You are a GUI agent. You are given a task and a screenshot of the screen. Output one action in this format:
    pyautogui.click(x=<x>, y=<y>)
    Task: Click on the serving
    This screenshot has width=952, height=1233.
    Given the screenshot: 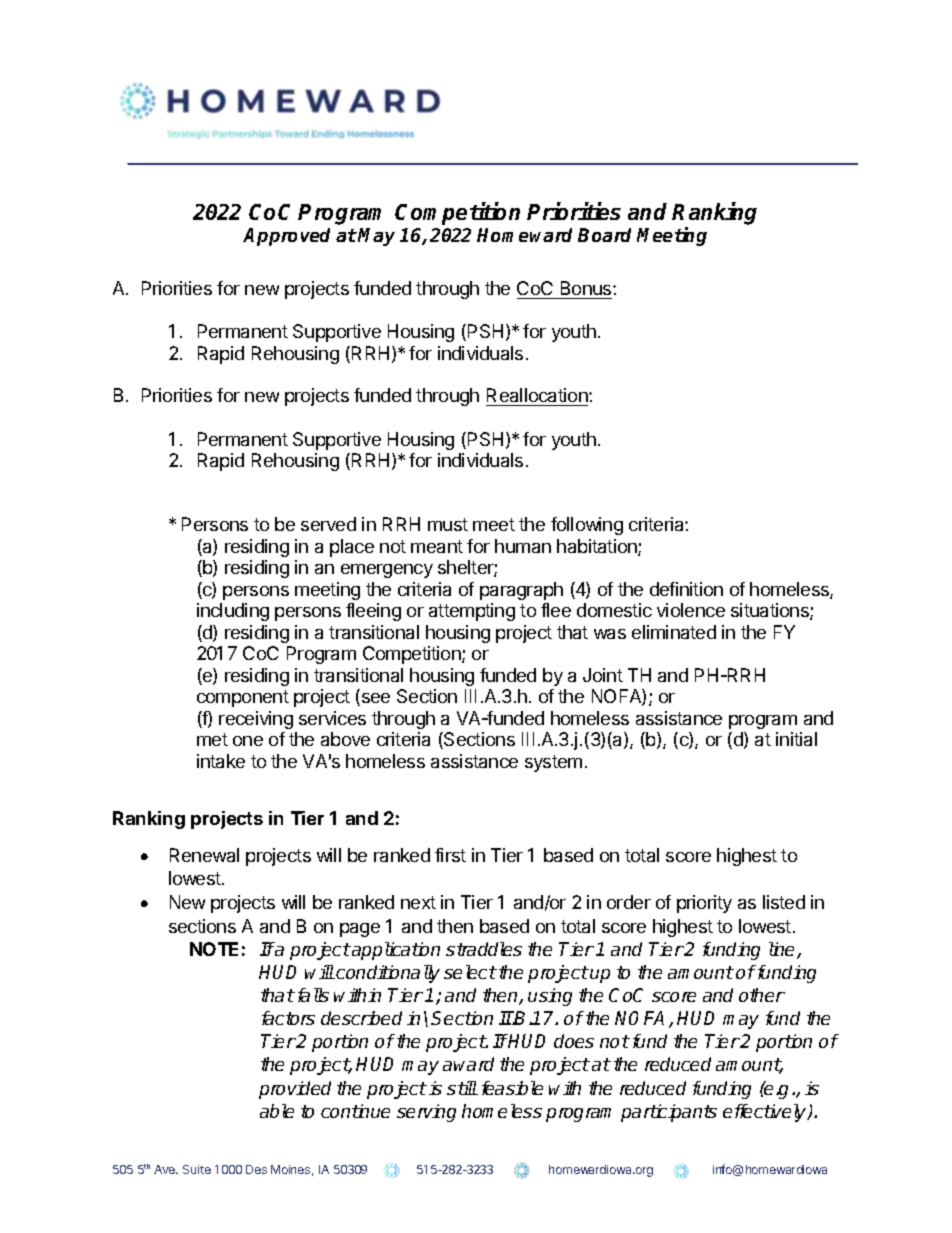 What is the action you would take?
    pyautogui.click(x=426, y=1113)
